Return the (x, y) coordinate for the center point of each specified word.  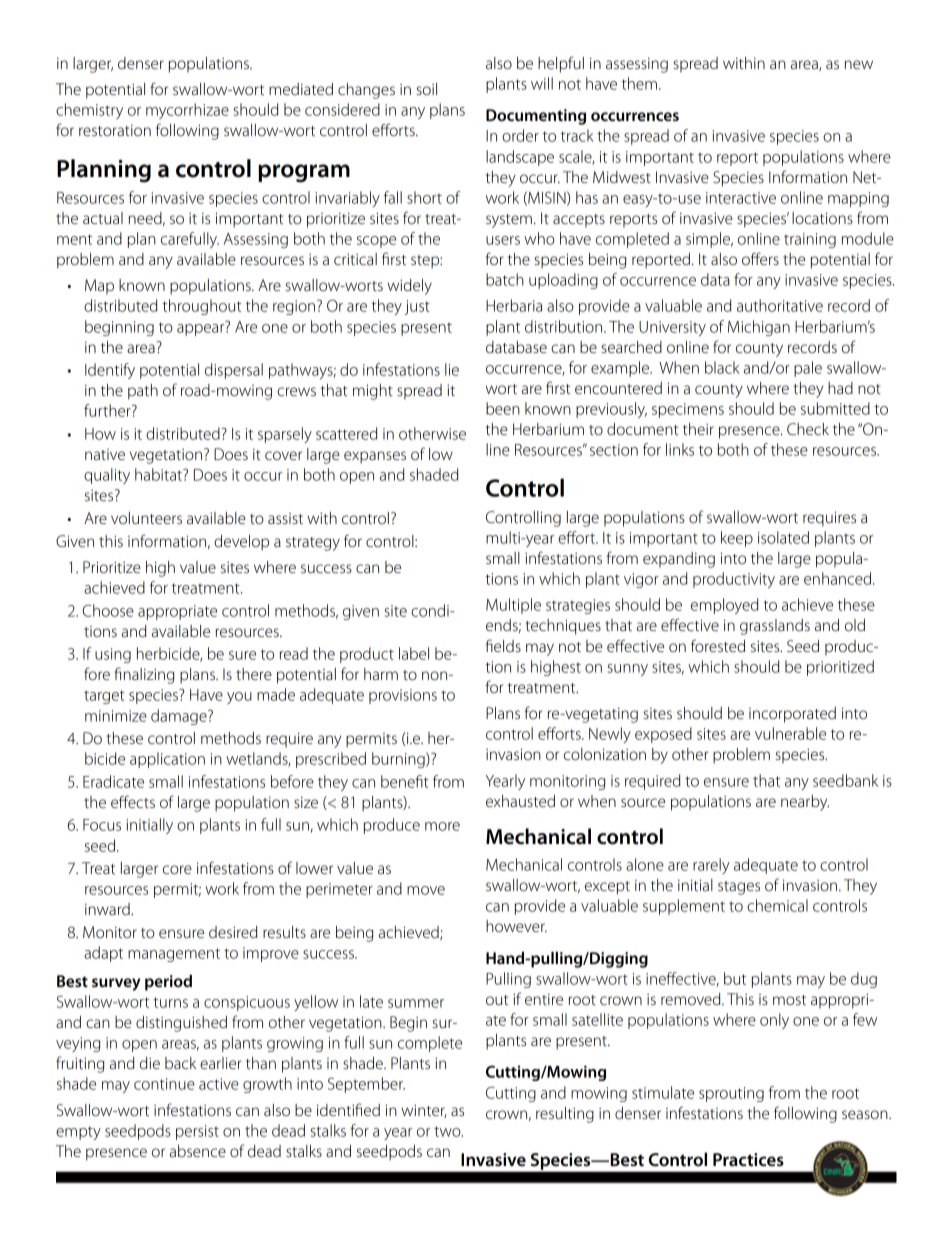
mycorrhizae (187, 111)
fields (503, 645)
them (639, 83)
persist (197, 1132)
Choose (108, 610)
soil (426, 89)
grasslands (775, 627)
